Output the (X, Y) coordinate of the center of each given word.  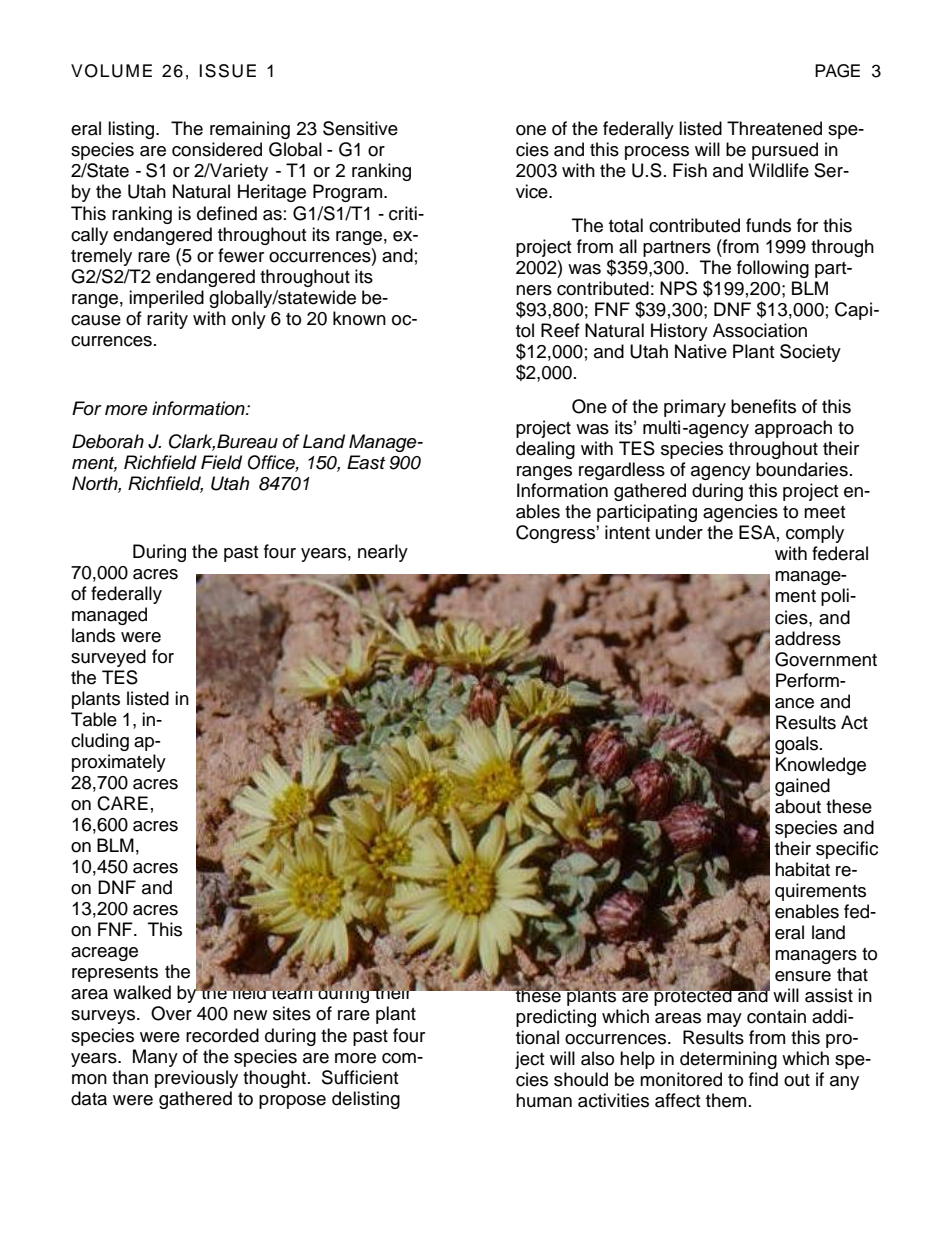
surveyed (108, 658)
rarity (167, 320)
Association (760, 330)
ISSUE (227, 71)
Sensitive (360, 128)
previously (196, 1079)
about (798, 806)
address (808, 638)
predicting (556, 1018)
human (544, 1100)
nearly (383, 553)
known (359, 318)
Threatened (774, 128)
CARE (122, 803)
